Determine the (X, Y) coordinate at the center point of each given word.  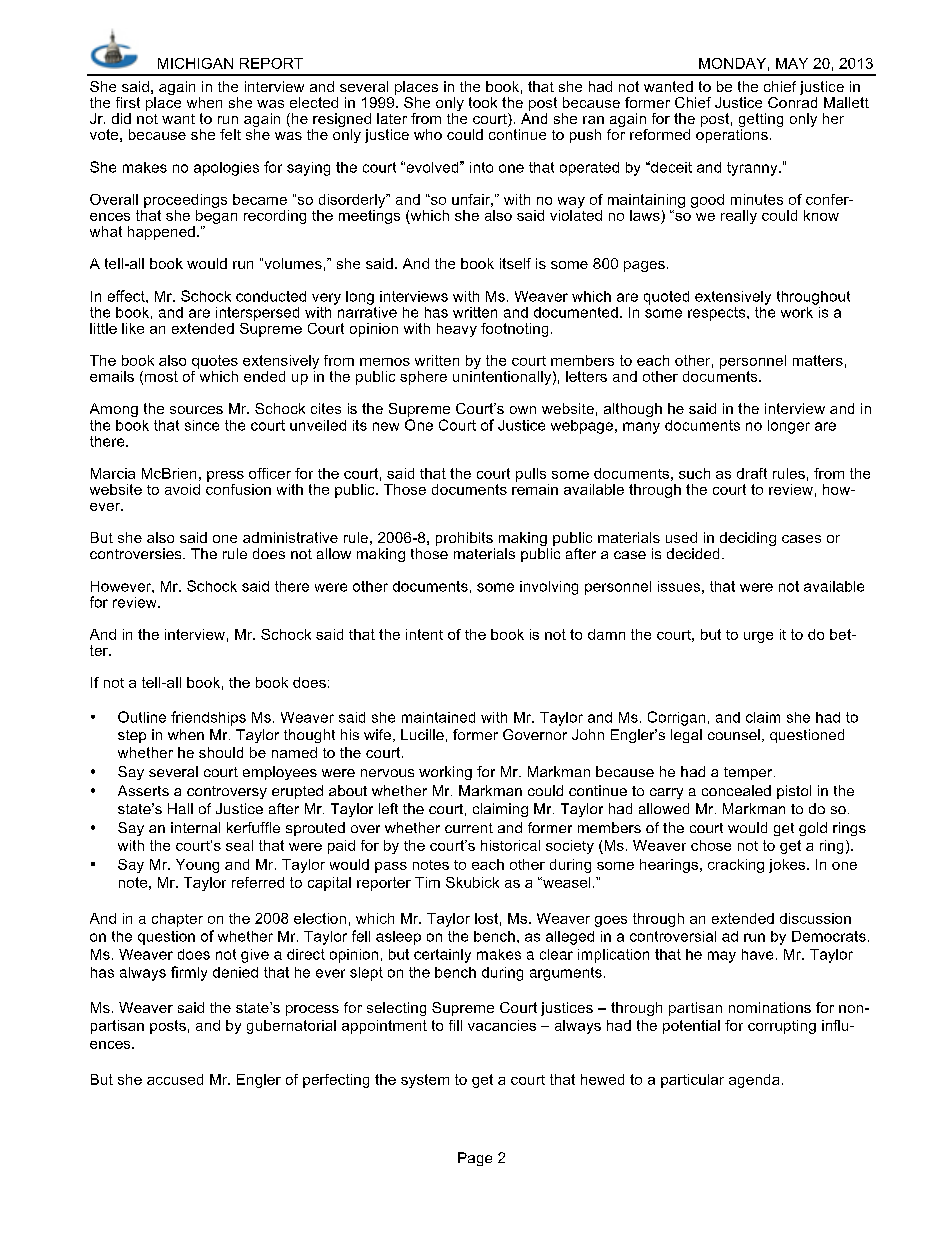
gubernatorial (291, 1027)
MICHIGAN (195, 63)
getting (761, 121)
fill (455, 1025)
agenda (754, 1081)
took (483, 102)
